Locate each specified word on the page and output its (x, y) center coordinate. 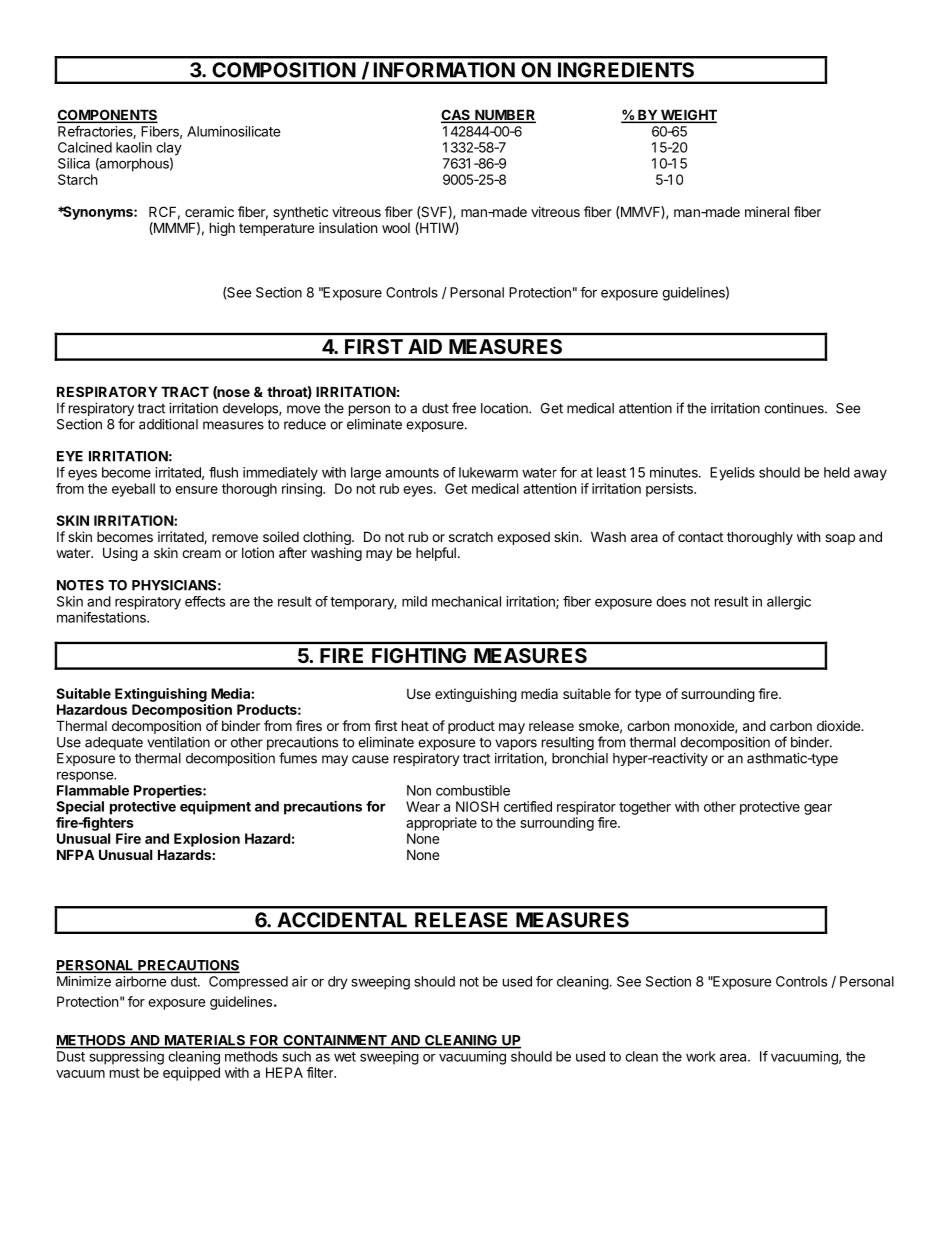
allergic (789, 603)
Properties (169, 791)
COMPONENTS (107, 116)
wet (345, 1057)
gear (818, 809)
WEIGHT (688, 116)
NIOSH (477, 806)
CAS (456, 116)
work (701, 1056)
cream (201, 554)
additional (168, 424)
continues (795, 408)
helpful (436, 554)
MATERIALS (205, 1041)
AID (425, 346)
